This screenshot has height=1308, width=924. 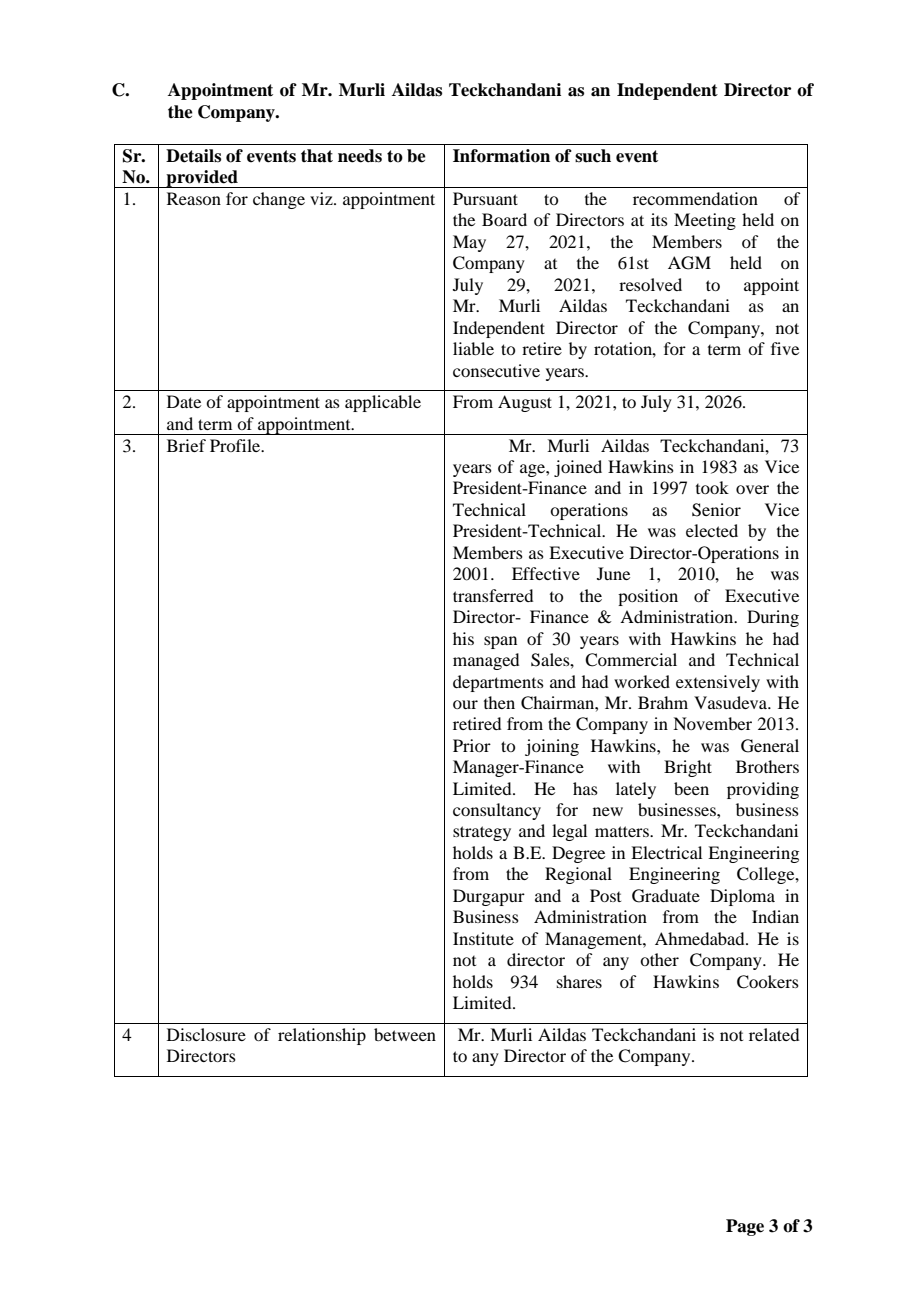 What do you see at coordinates (206, 1034) in the screenshot?
I see `Disclosure` at bounding box center [206, 1034].
